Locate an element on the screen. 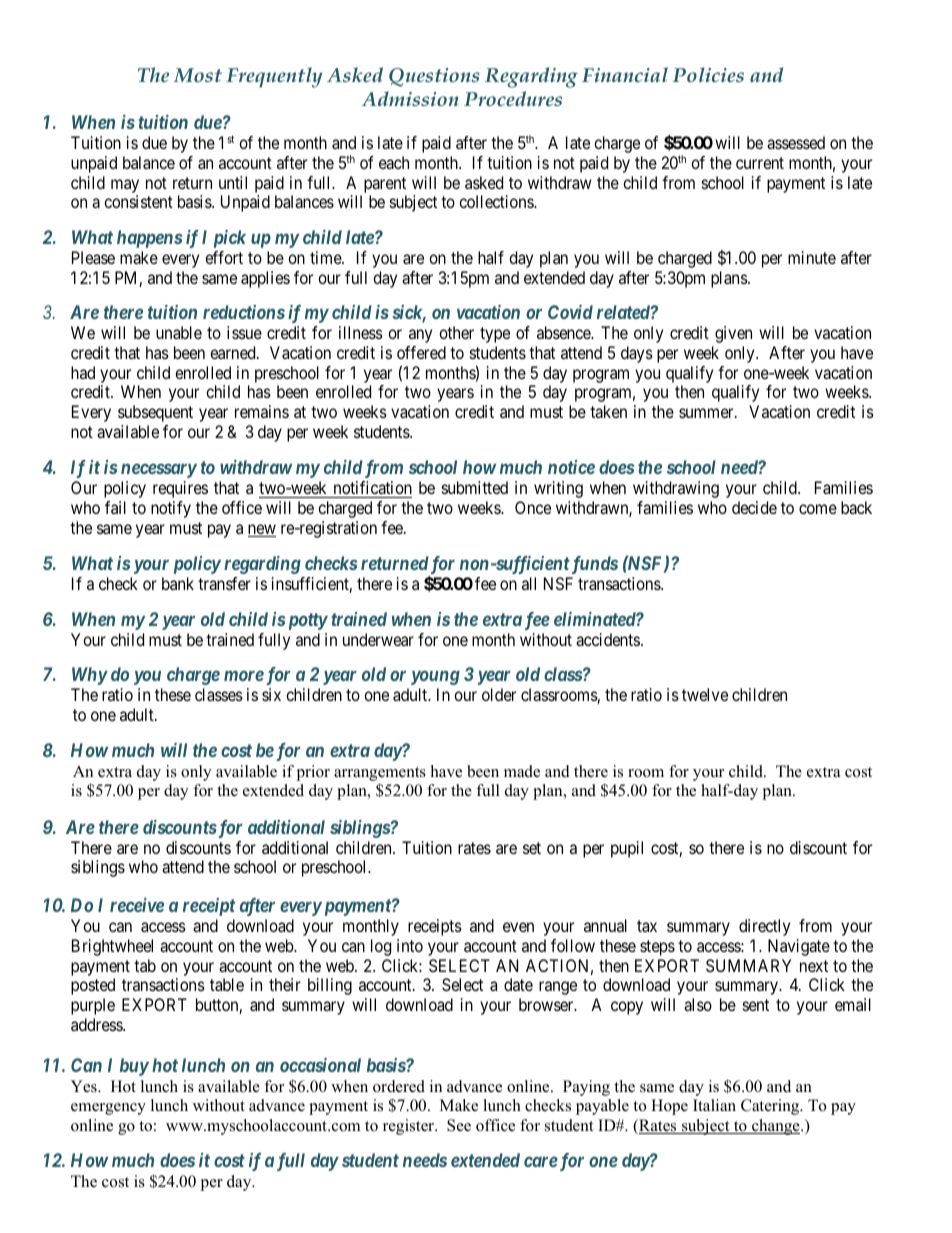 The height and width of the screenshot is (1233, 952). Procedures is located at coordinates (513, 98).
